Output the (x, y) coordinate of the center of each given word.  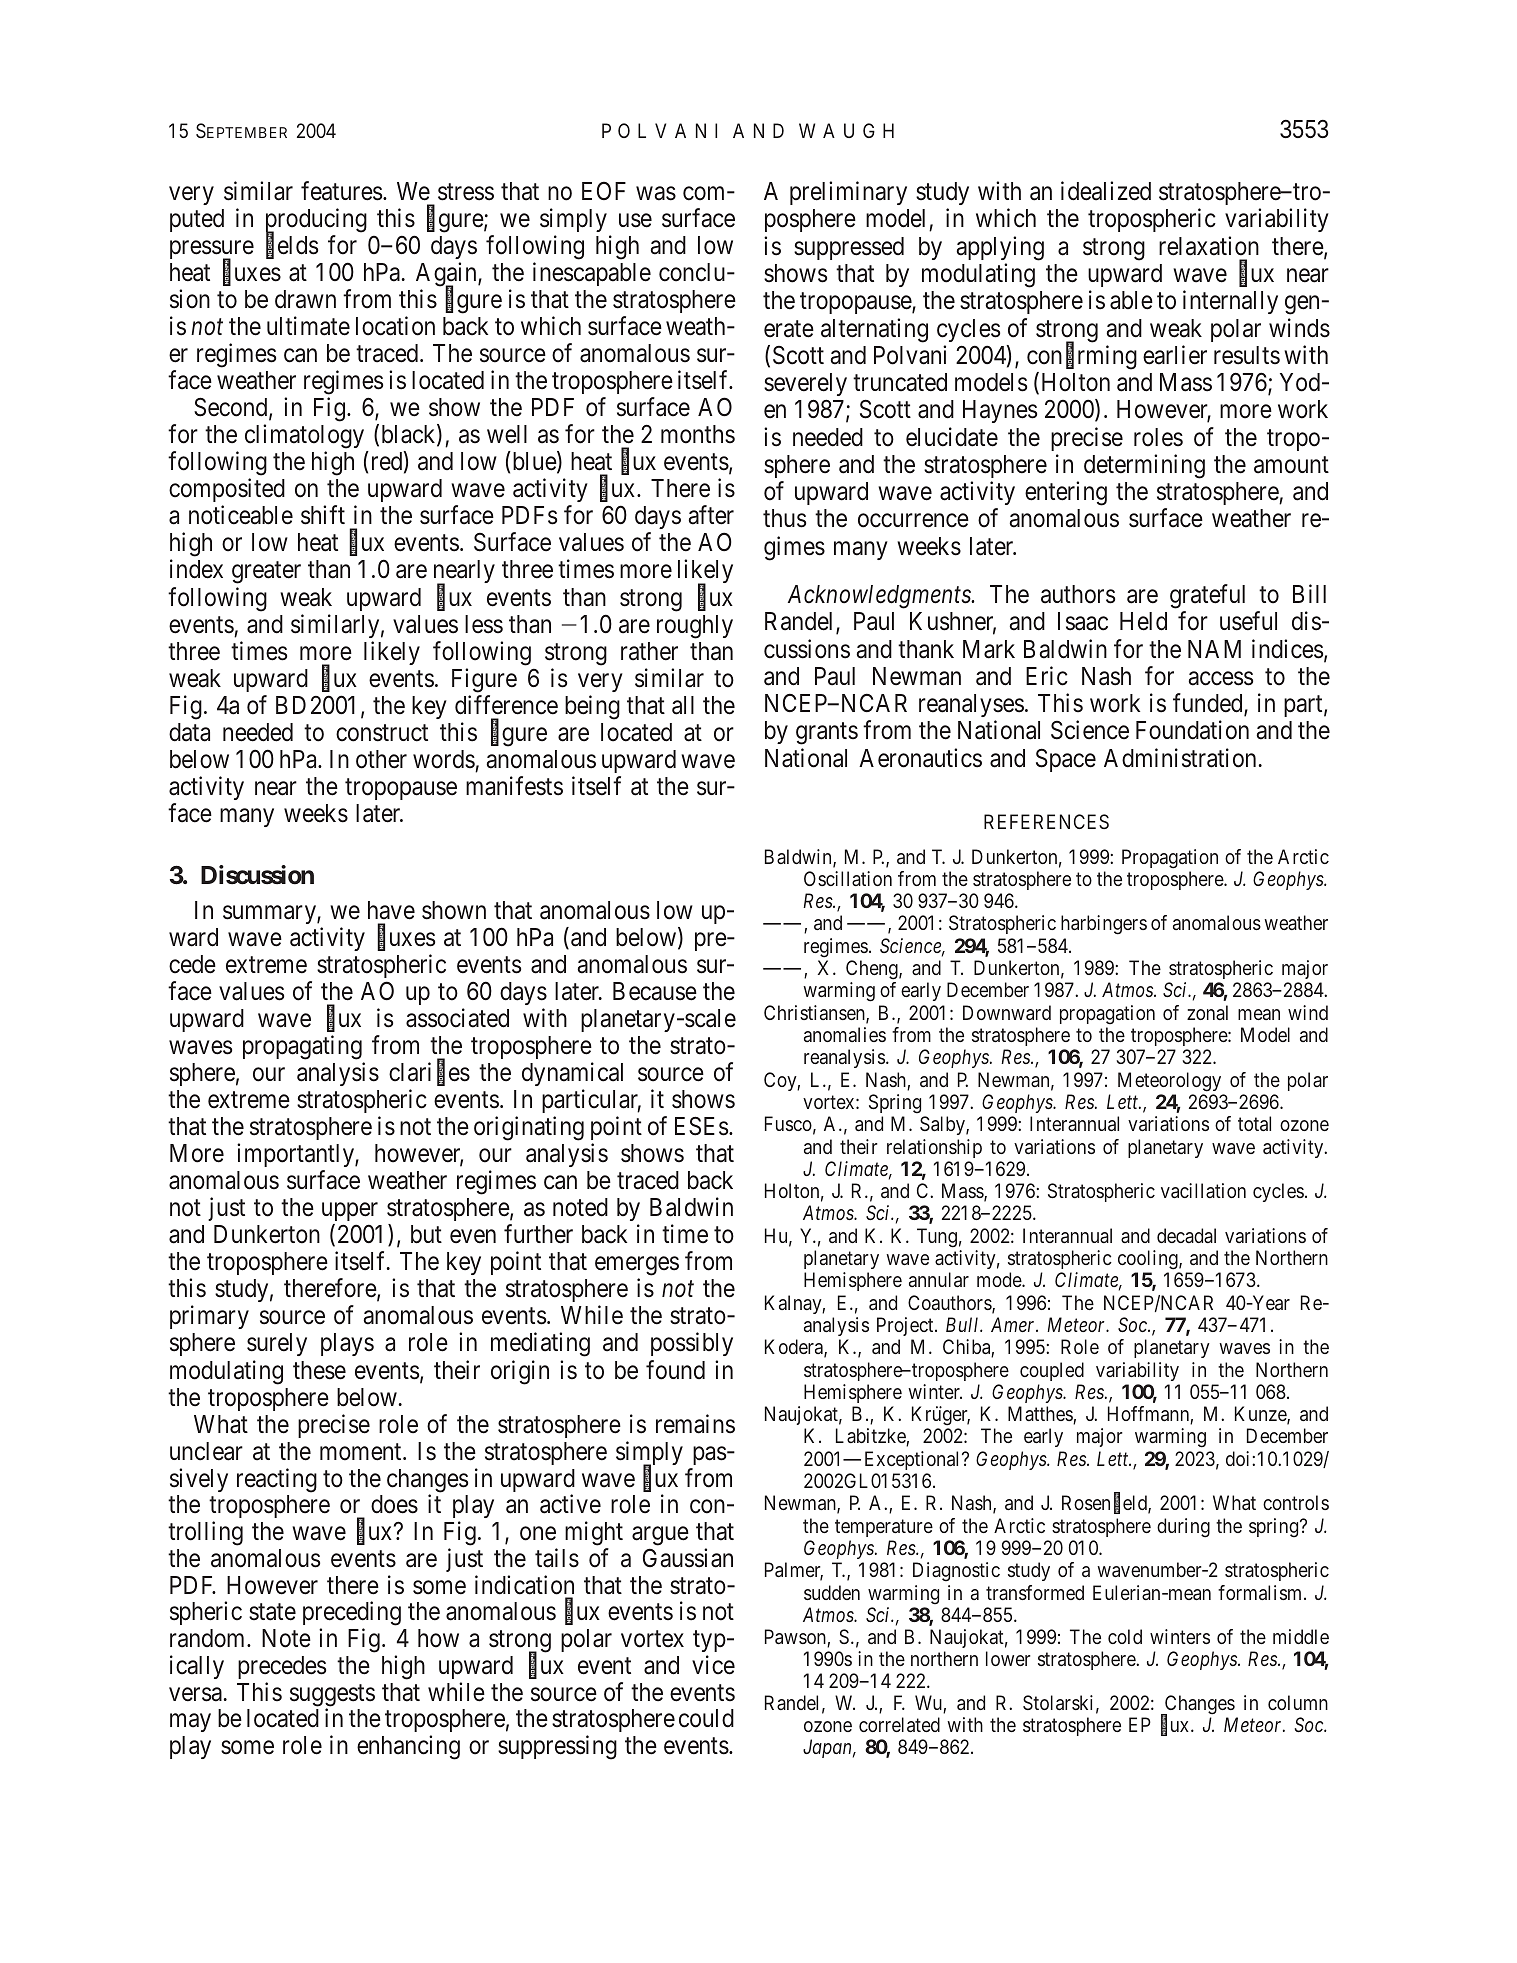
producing (316, 222)
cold (1125, 1636)
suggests (332, 1696)
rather (649, 651)
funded (1209, 704)
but (426, 1234)
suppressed (849, 248)
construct (382, 733)
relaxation (1209, 246)
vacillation (1203, 1190)
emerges (637, 1268)
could (706, 1718)
